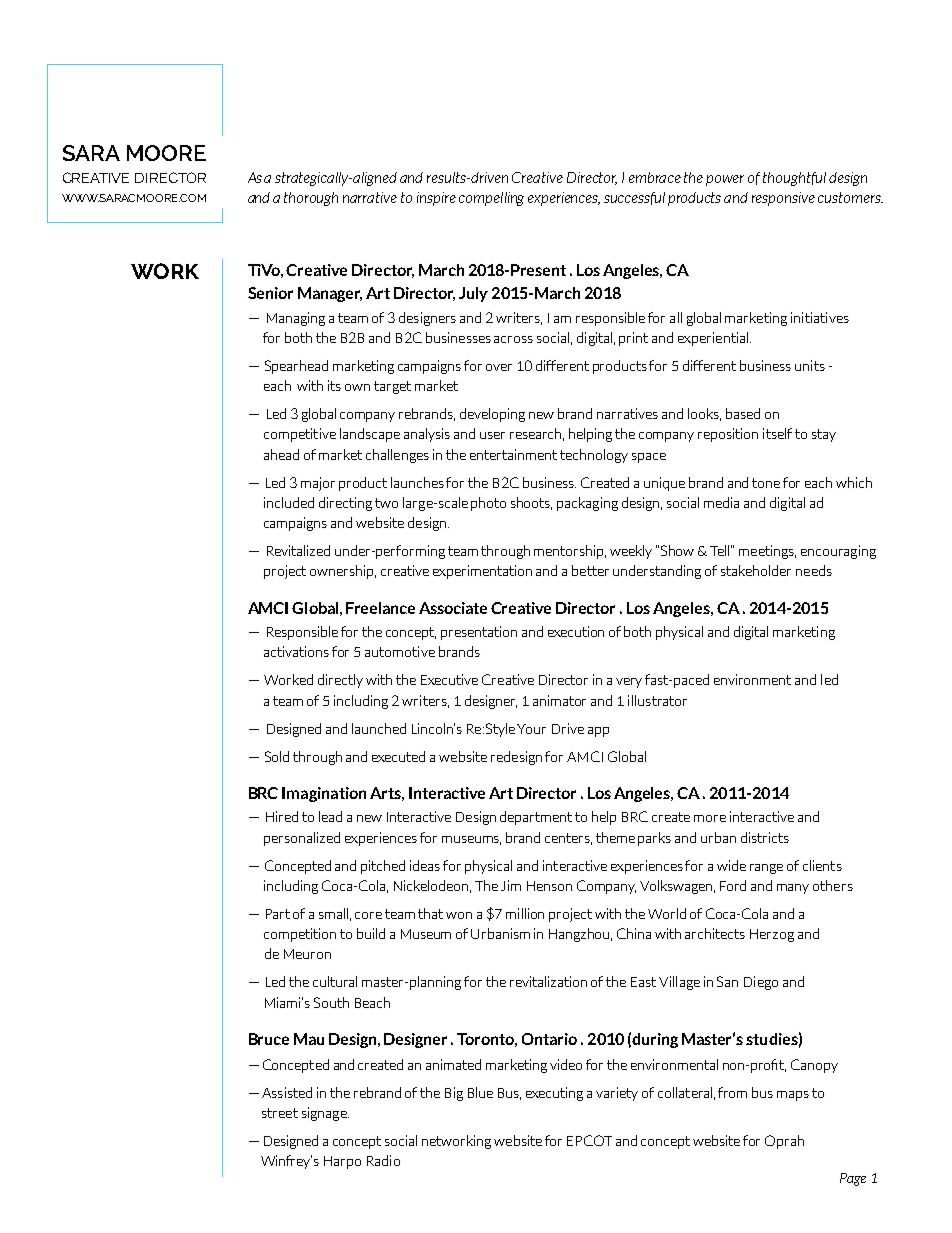  I want to click on Oprah, so click(784, 1142).
